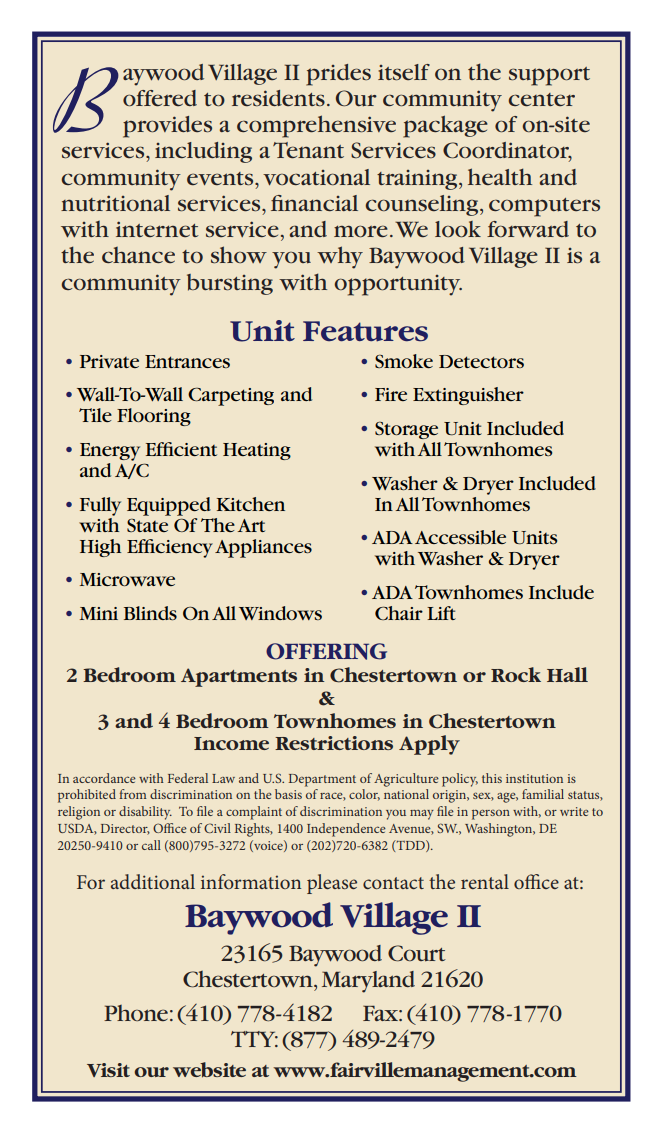  What do you see at coordinates (516, 674) in the document?
I see `Rock` at bounding box center [516, 674].
